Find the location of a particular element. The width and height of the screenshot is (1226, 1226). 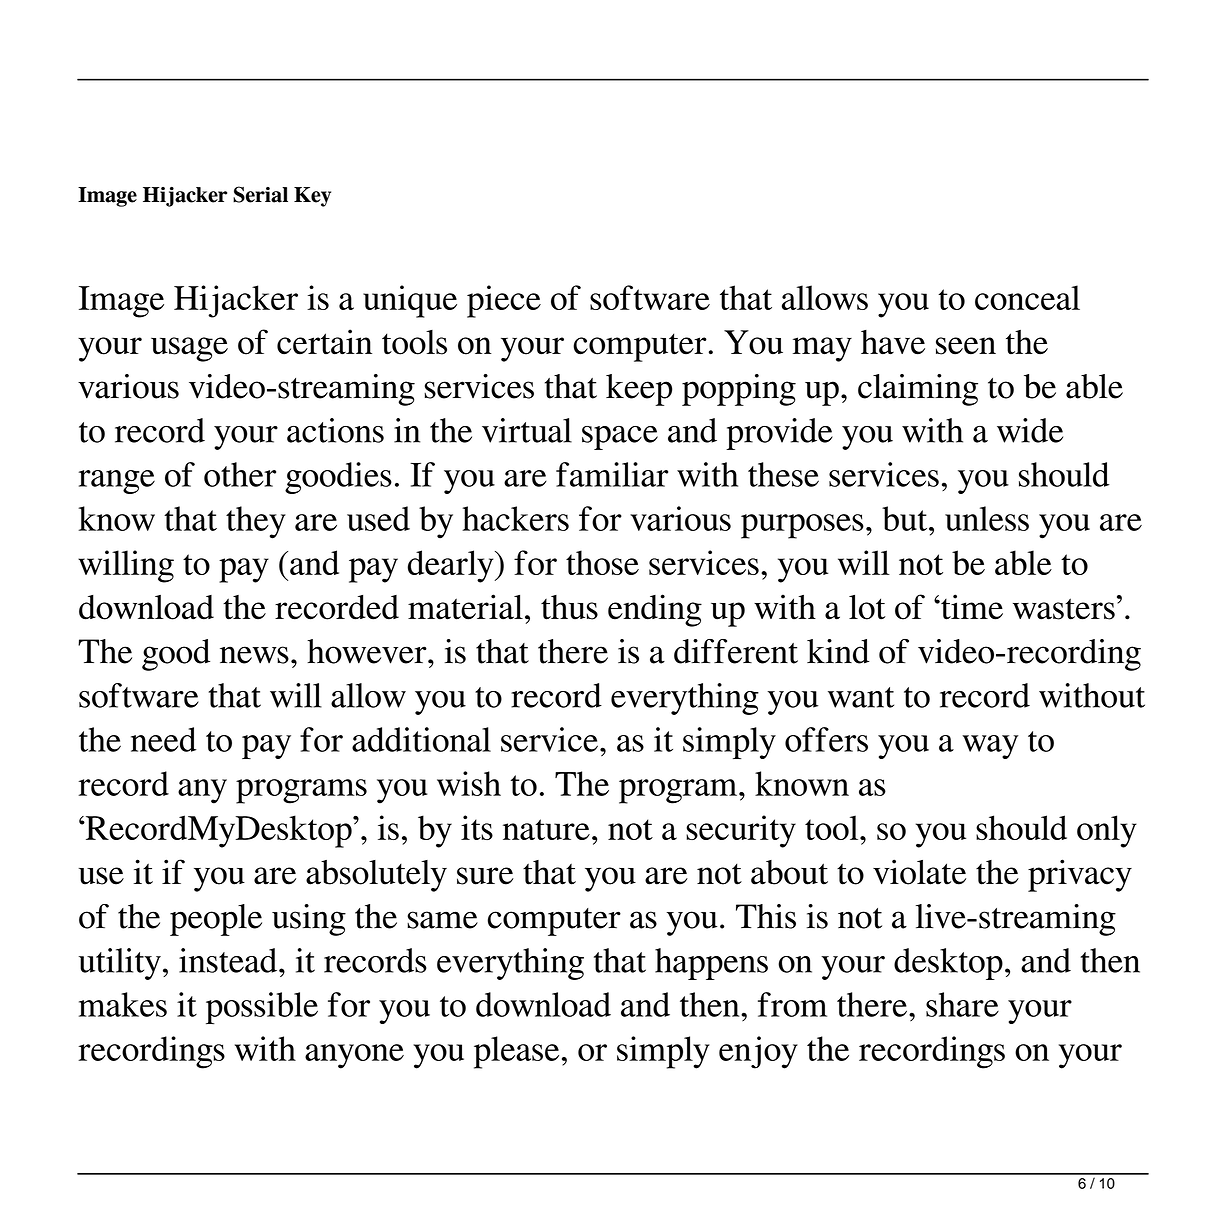

need is located at coordinates (163, 739).
